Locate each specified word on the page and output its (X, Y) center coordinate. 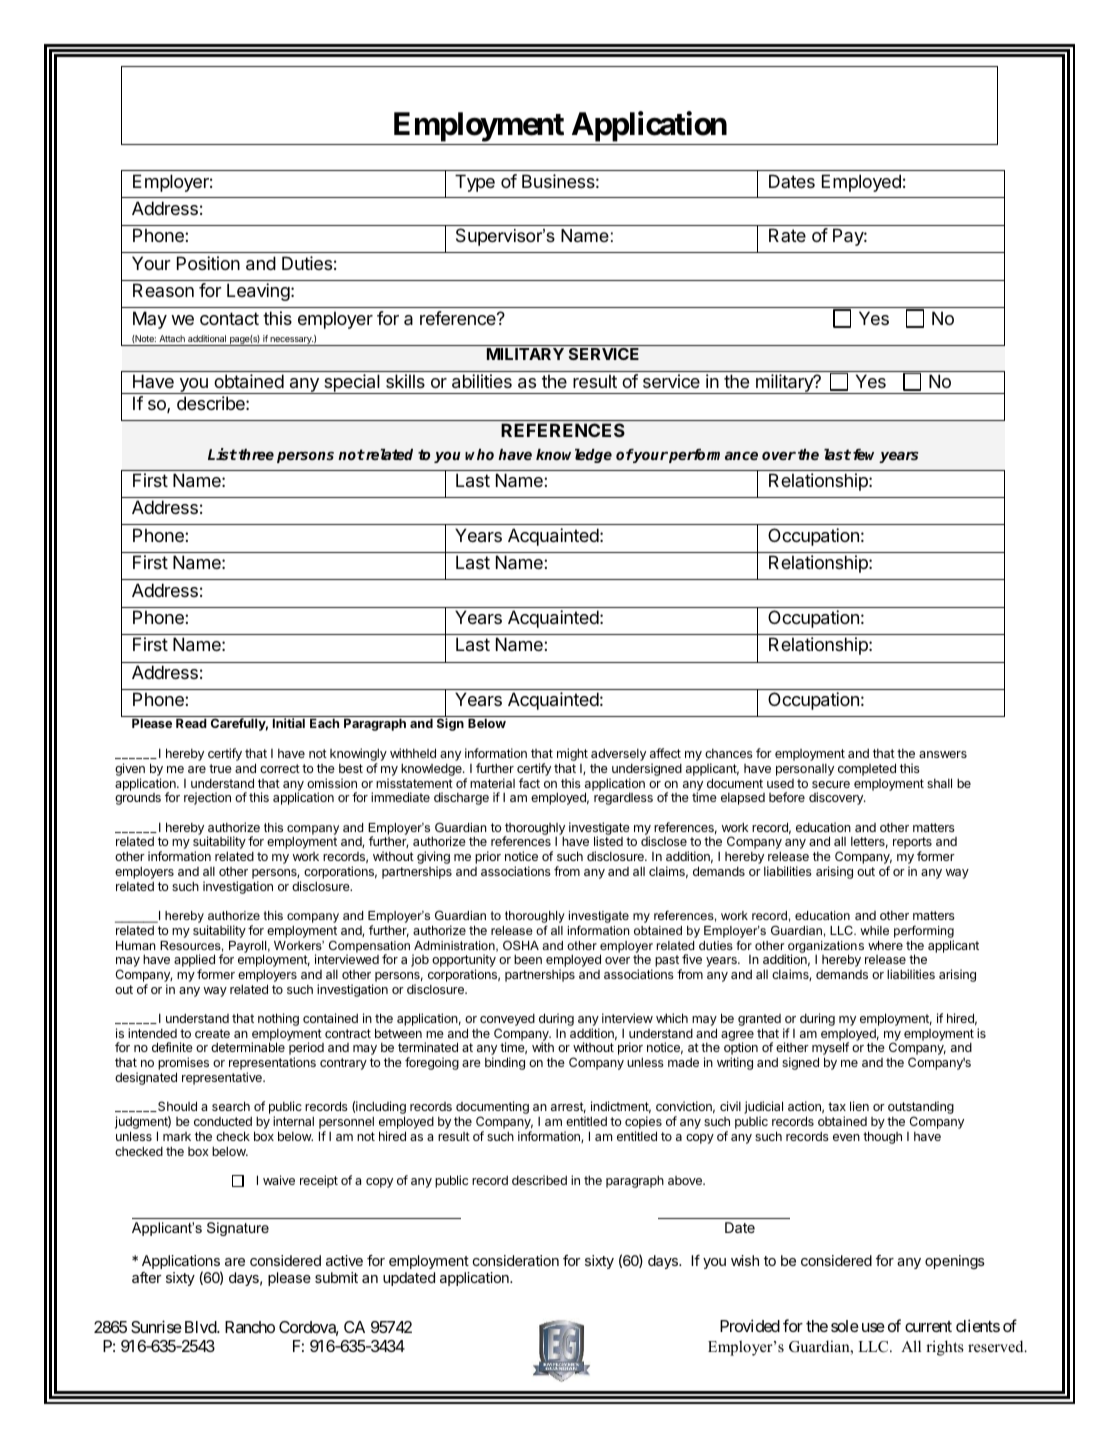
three (256, 454)
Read (191, 723)
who (479, 454)
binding (505, 1063)
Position (208, 263)
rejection (207, 798)
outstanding (921, 1109)
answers (943, 754)
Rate (787, 235)
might (572, 756)
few (866, 456)
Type (475, 183)
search (231, 1106)
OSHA (521, 945)
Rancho (250, 1327)
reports (912, 844)
